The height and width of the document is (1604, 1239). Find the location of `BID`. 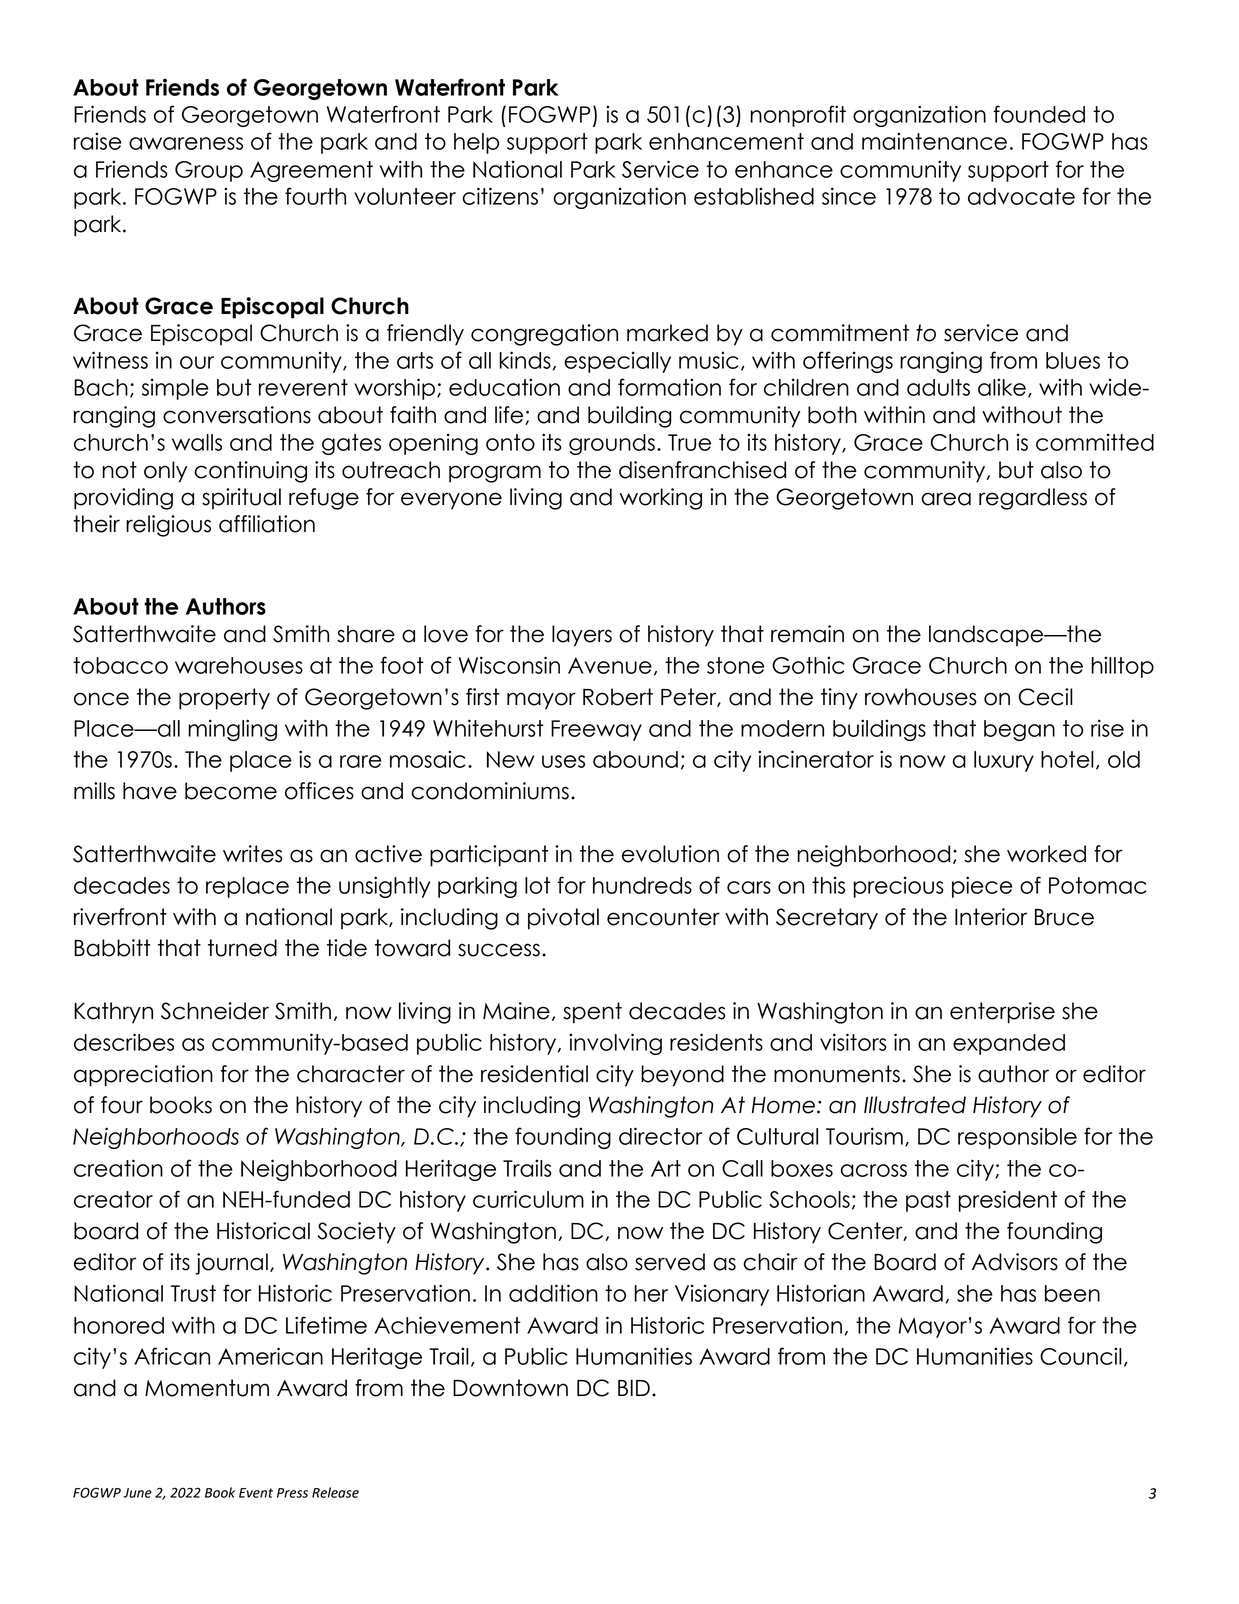

BID is located at coordinates (634, 1388).
